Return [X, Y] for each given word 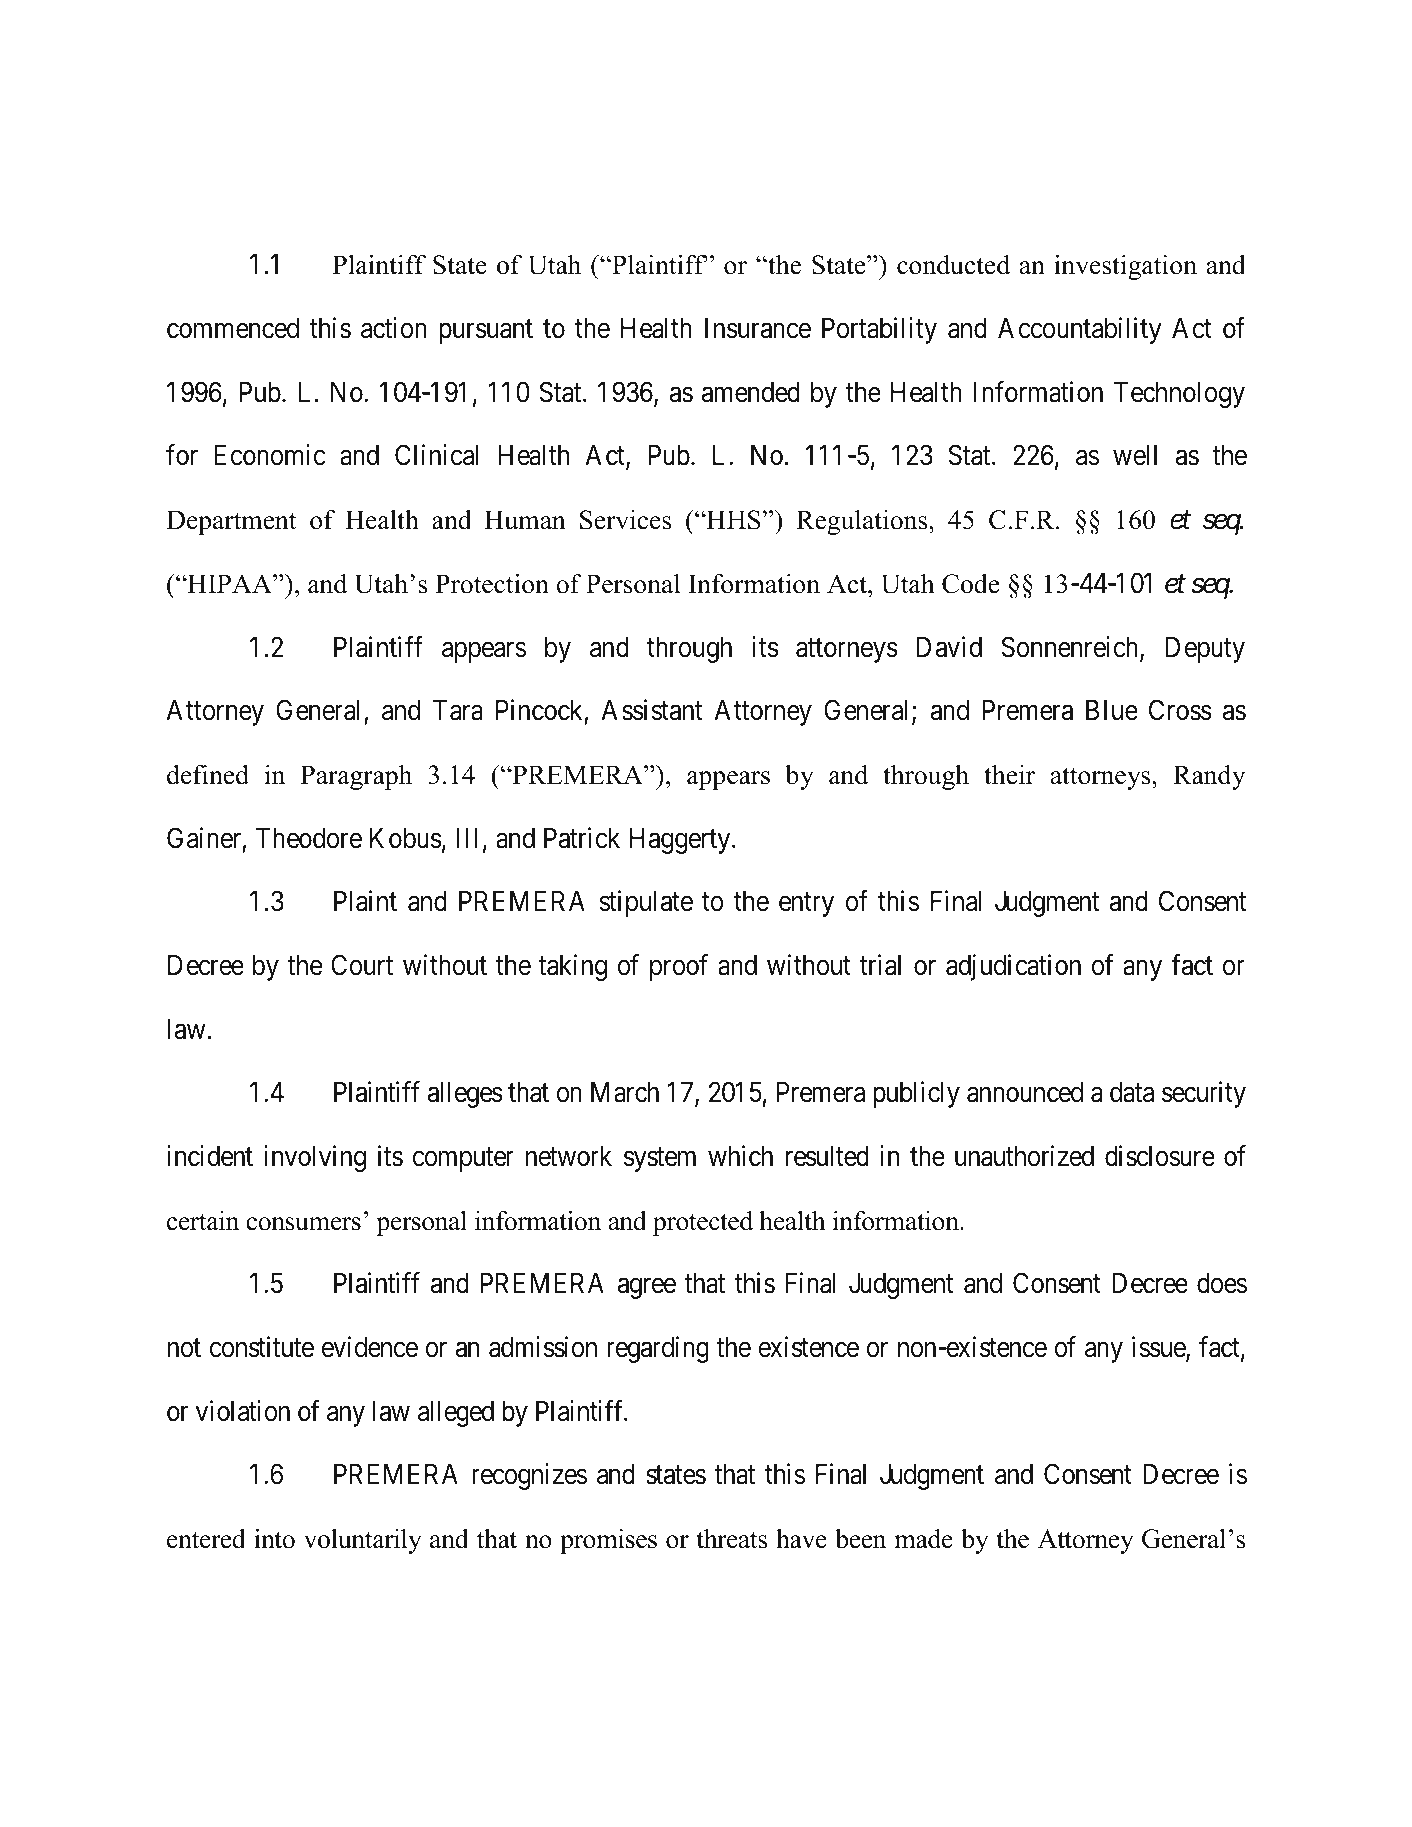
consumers [303, 1224]
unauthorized [1024, 1156]
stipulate [646, 903]
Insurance [758, 328]
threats [731, 1539]
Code [971, 584]
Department [231, 522]
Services [625, 520]
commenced [233, 328]
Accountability [1080, 330]
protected [703, 1223]
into [274, 1539]
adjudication [1013, 967]
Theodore [309, 838]
